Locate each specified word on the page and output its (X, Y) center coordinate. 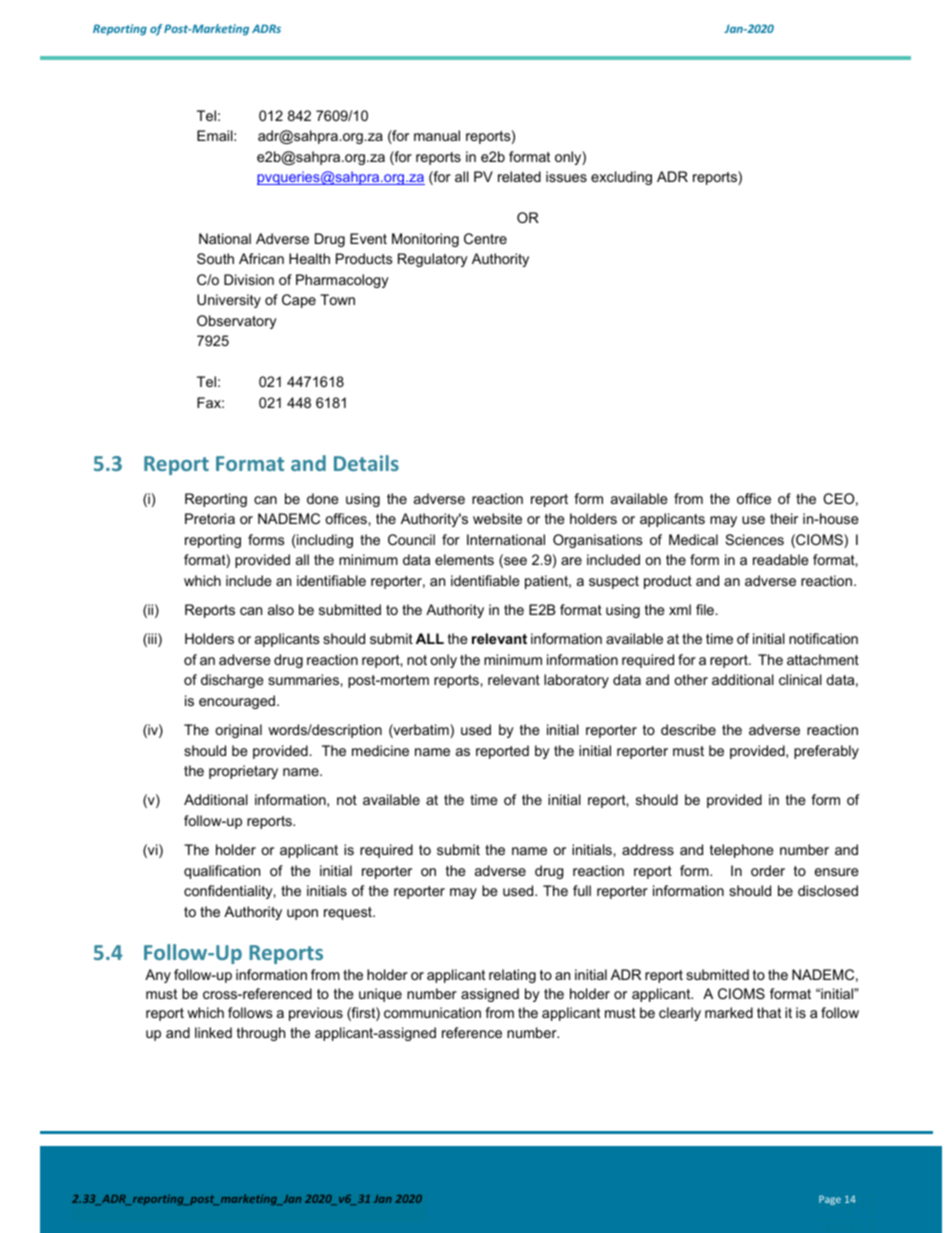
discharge (232, 681)
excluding (621, 178)
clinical (800, 679)
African (261, 258)
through (261, 1034)
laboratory (576, 681)
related (519, 176)
